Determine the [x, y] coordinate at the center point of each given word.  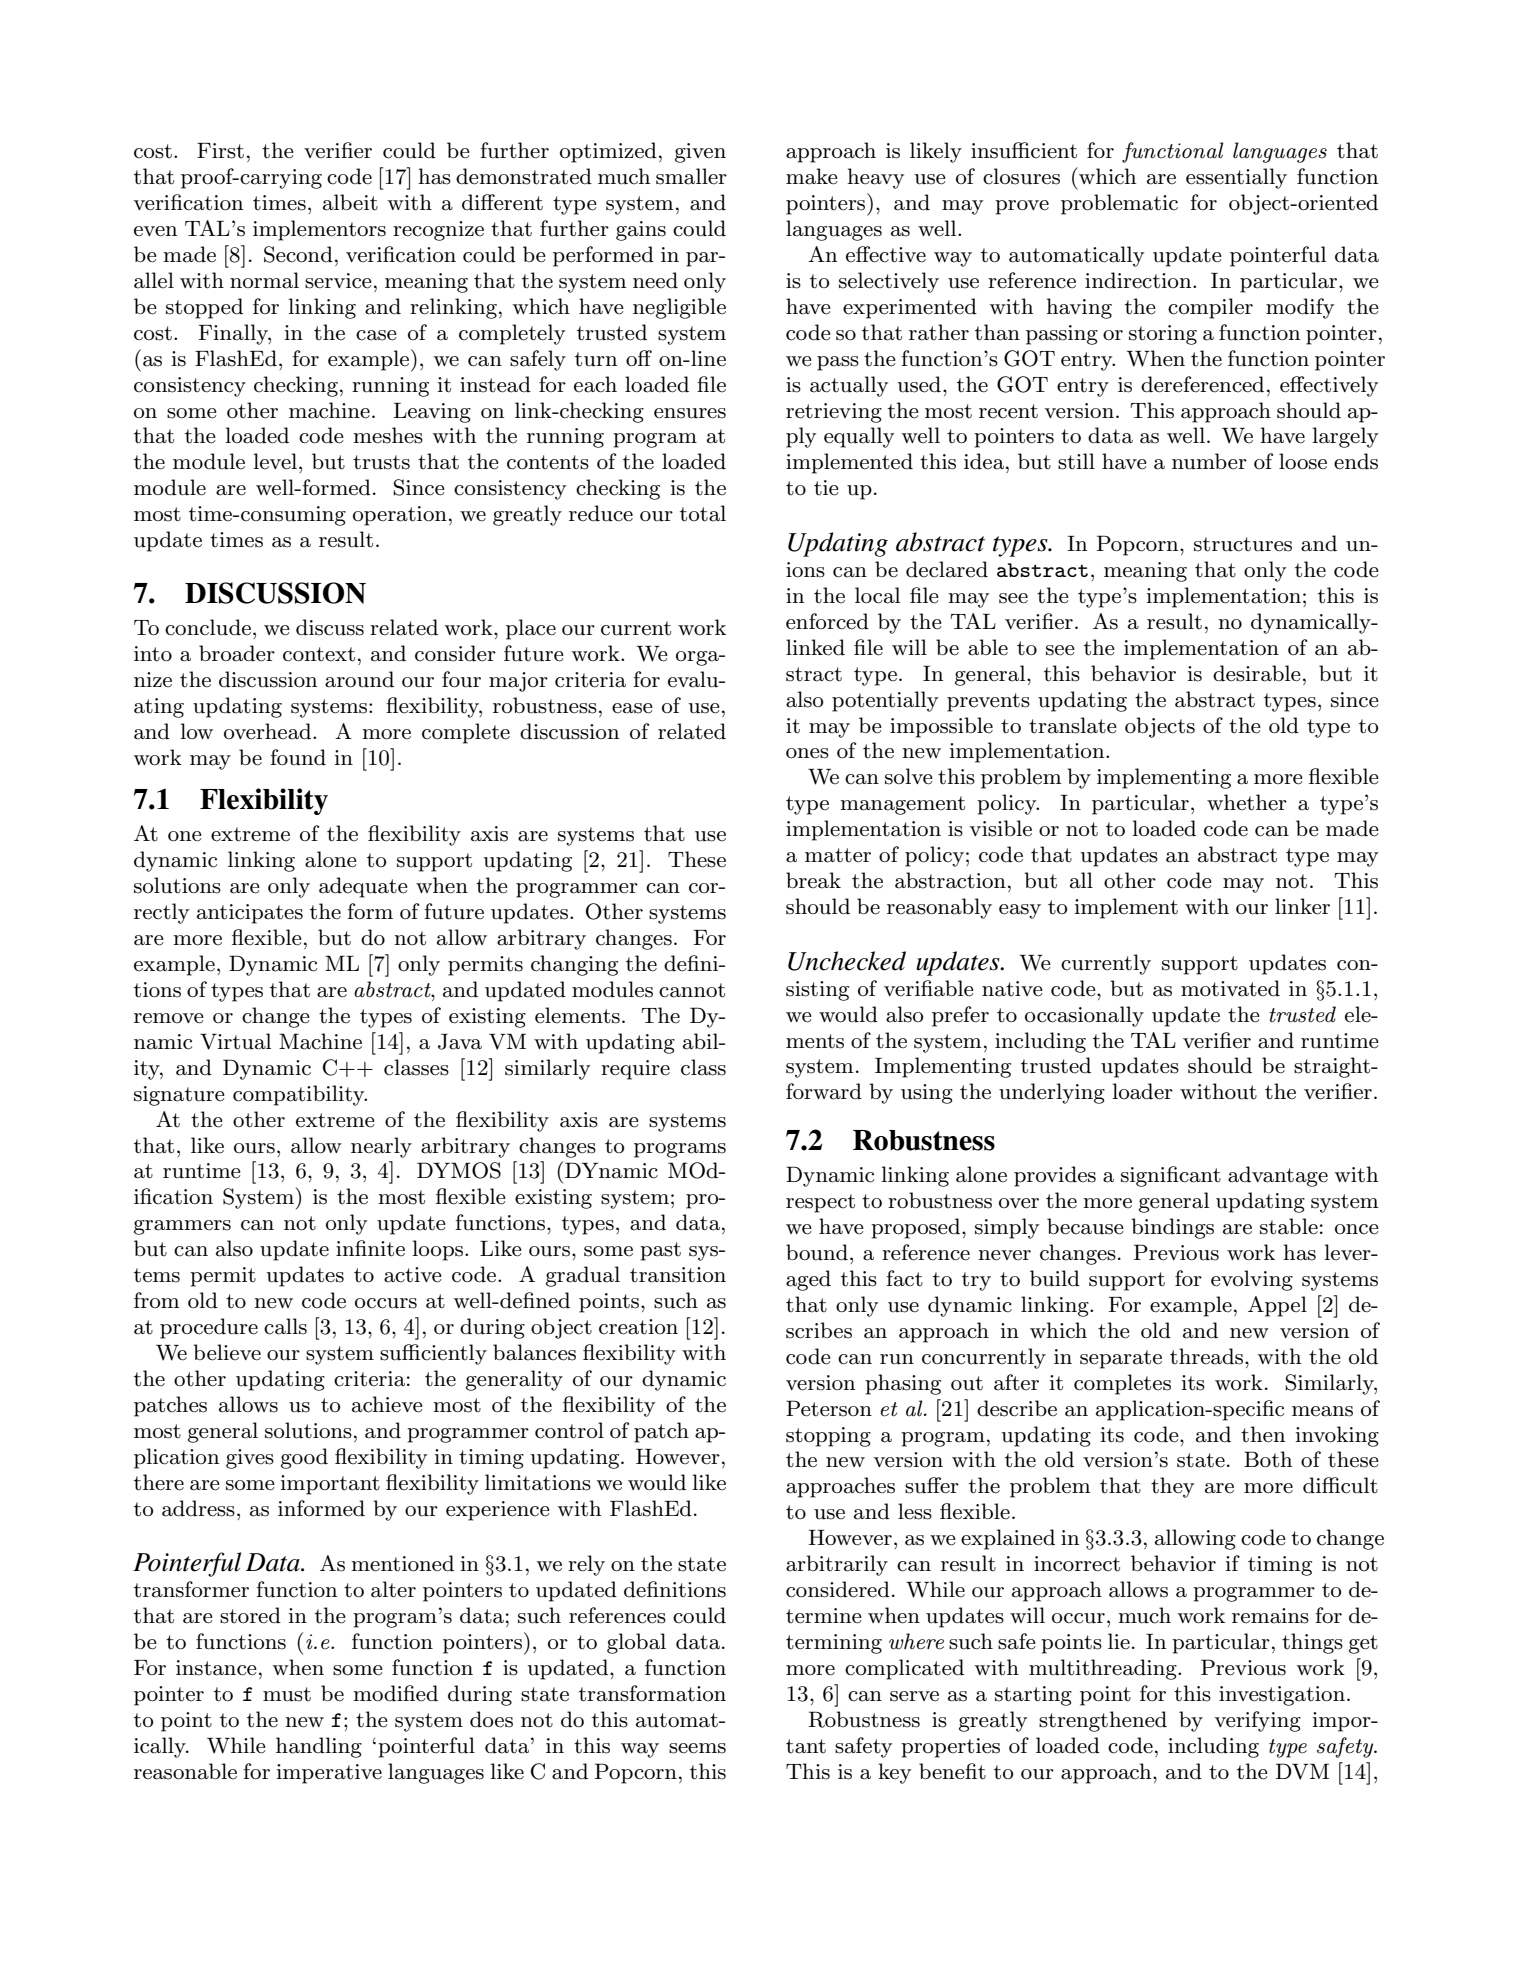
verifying [1258, 1721]
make [812, 176]
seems [697, 1748]
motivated [1230, 988]
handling [319, 1747]
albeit [350, 202]
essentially [1236, 178]
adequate [363, 887]
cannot [692, 990]
